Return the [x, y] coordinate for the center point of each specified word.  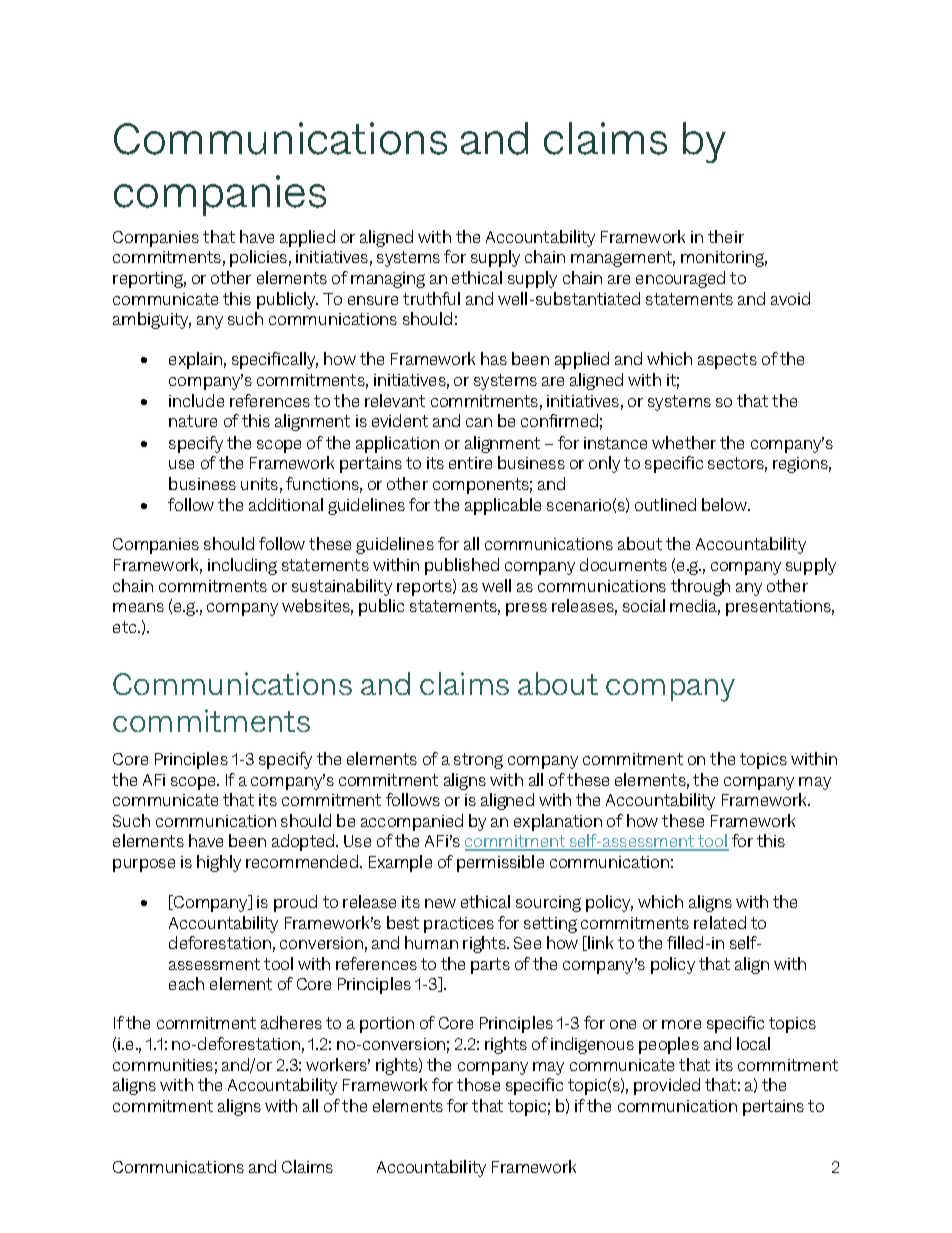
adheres [291, 1022]
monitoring [724, 259]
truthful [431, 298]
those [478, 1084]
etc [126, 627]
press [526, 609]
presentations [780, 608]
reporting [149, 280]
